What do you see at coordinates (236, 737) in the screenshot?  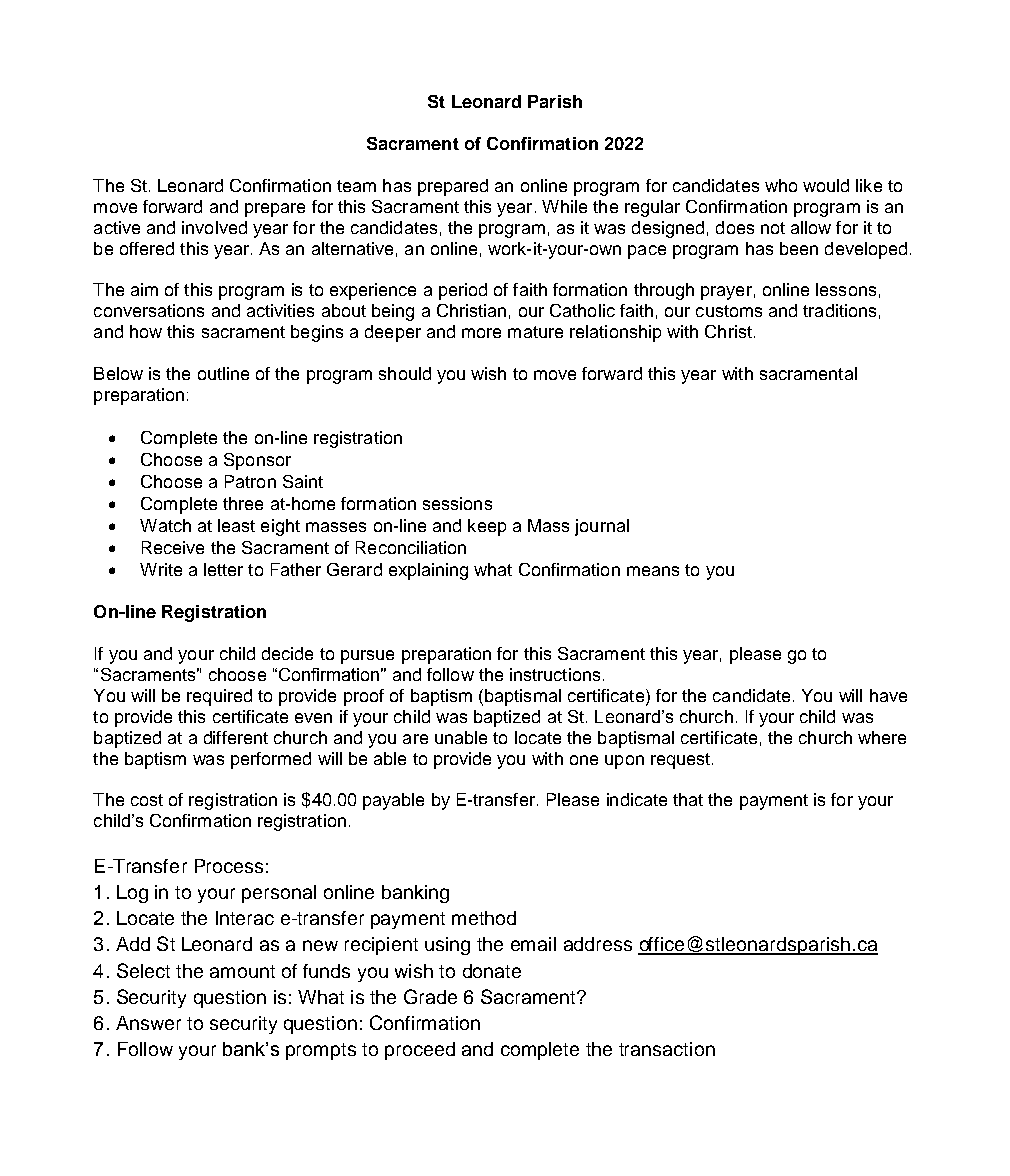 I see `different` at bounding box center [236, 737].
